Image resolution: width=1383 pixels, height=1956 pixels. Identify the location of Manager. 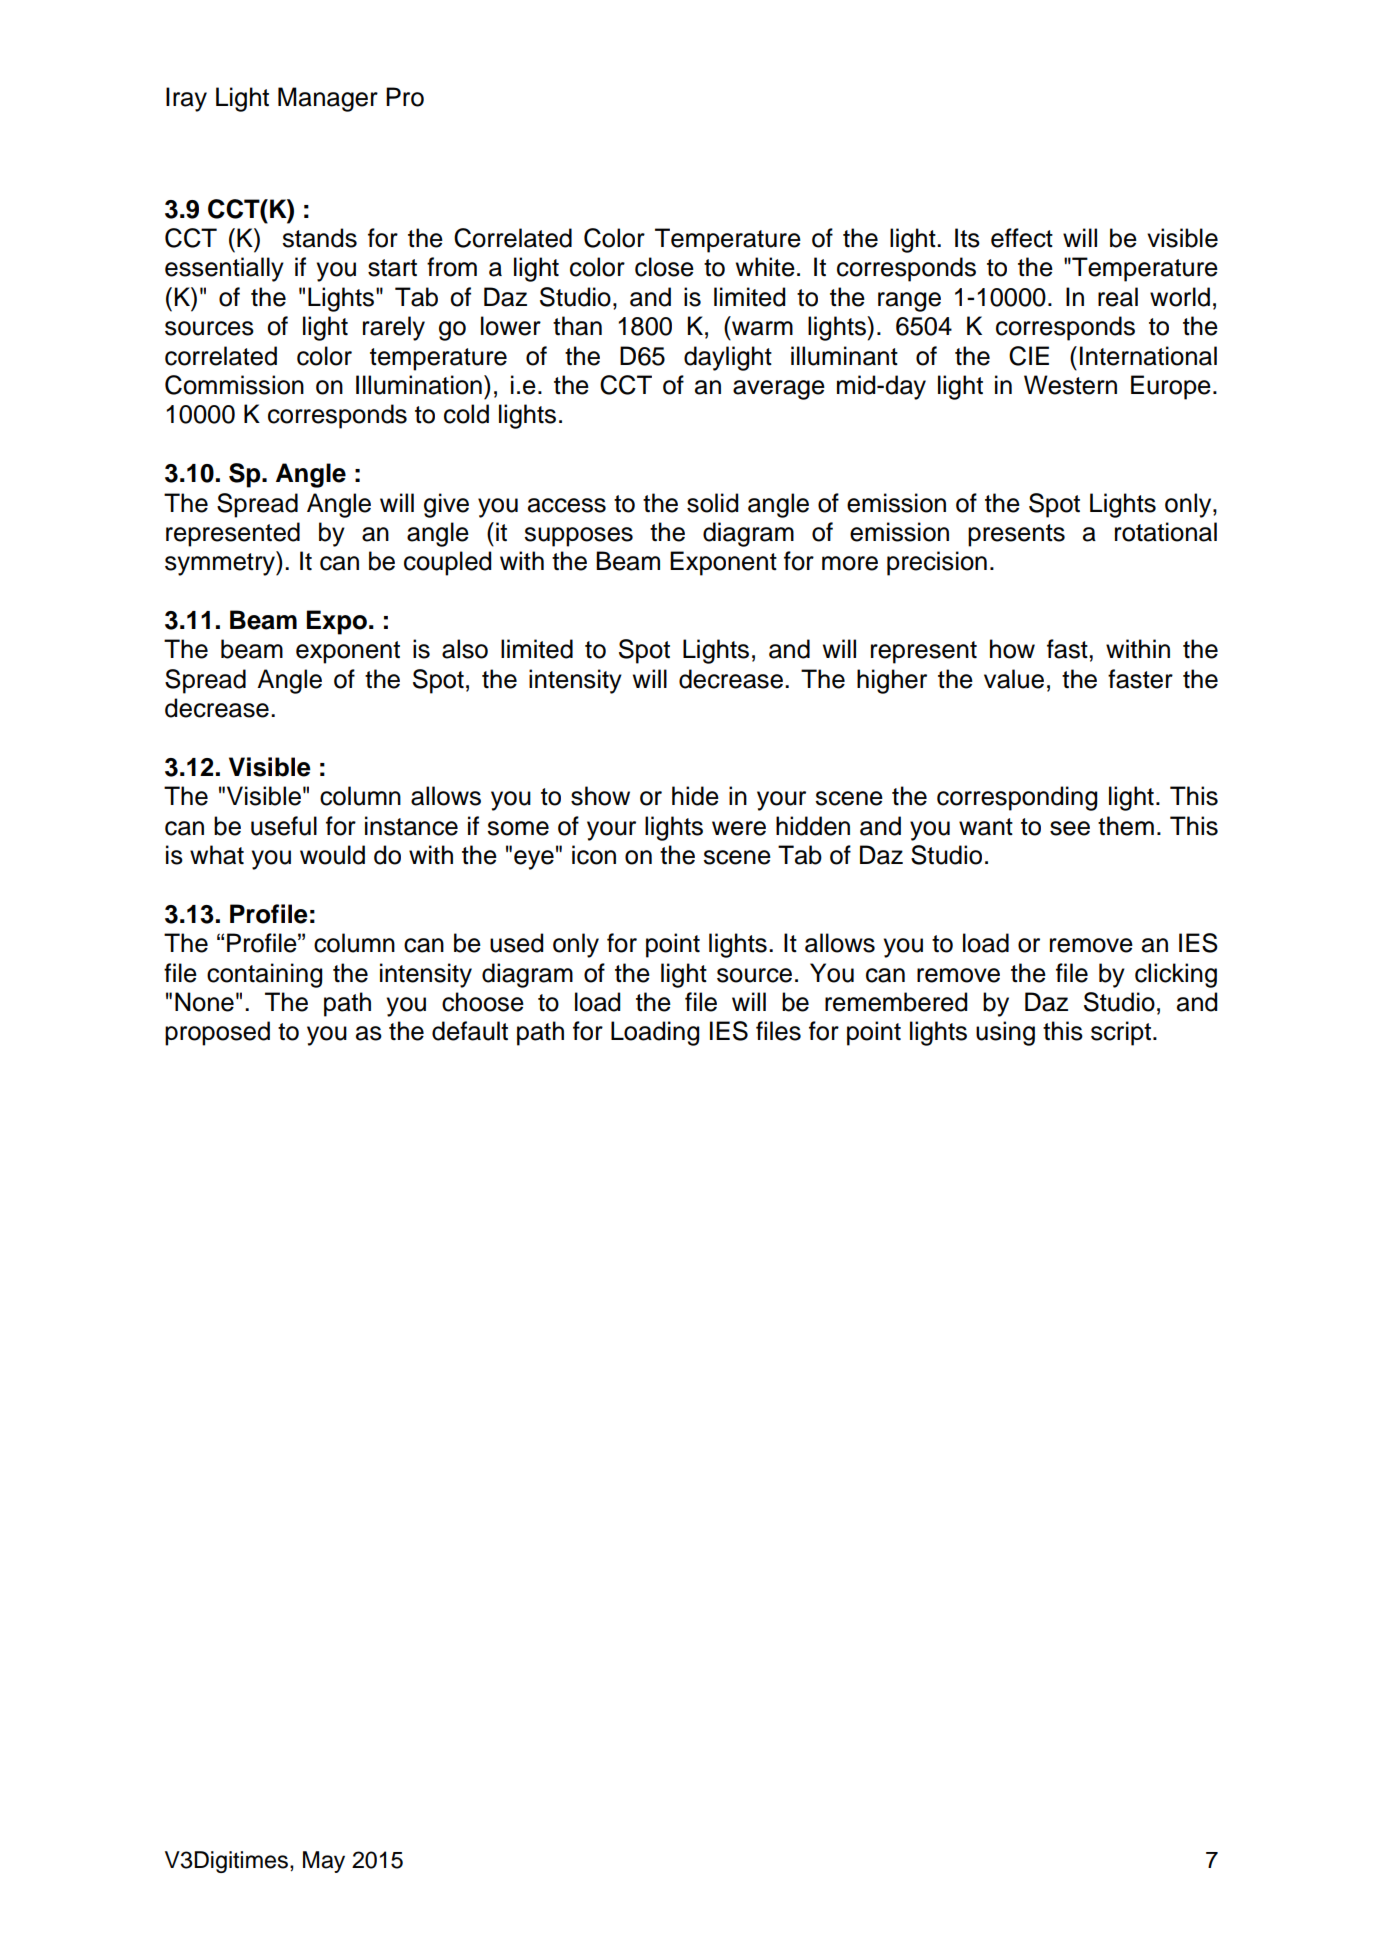
(328, 99).
